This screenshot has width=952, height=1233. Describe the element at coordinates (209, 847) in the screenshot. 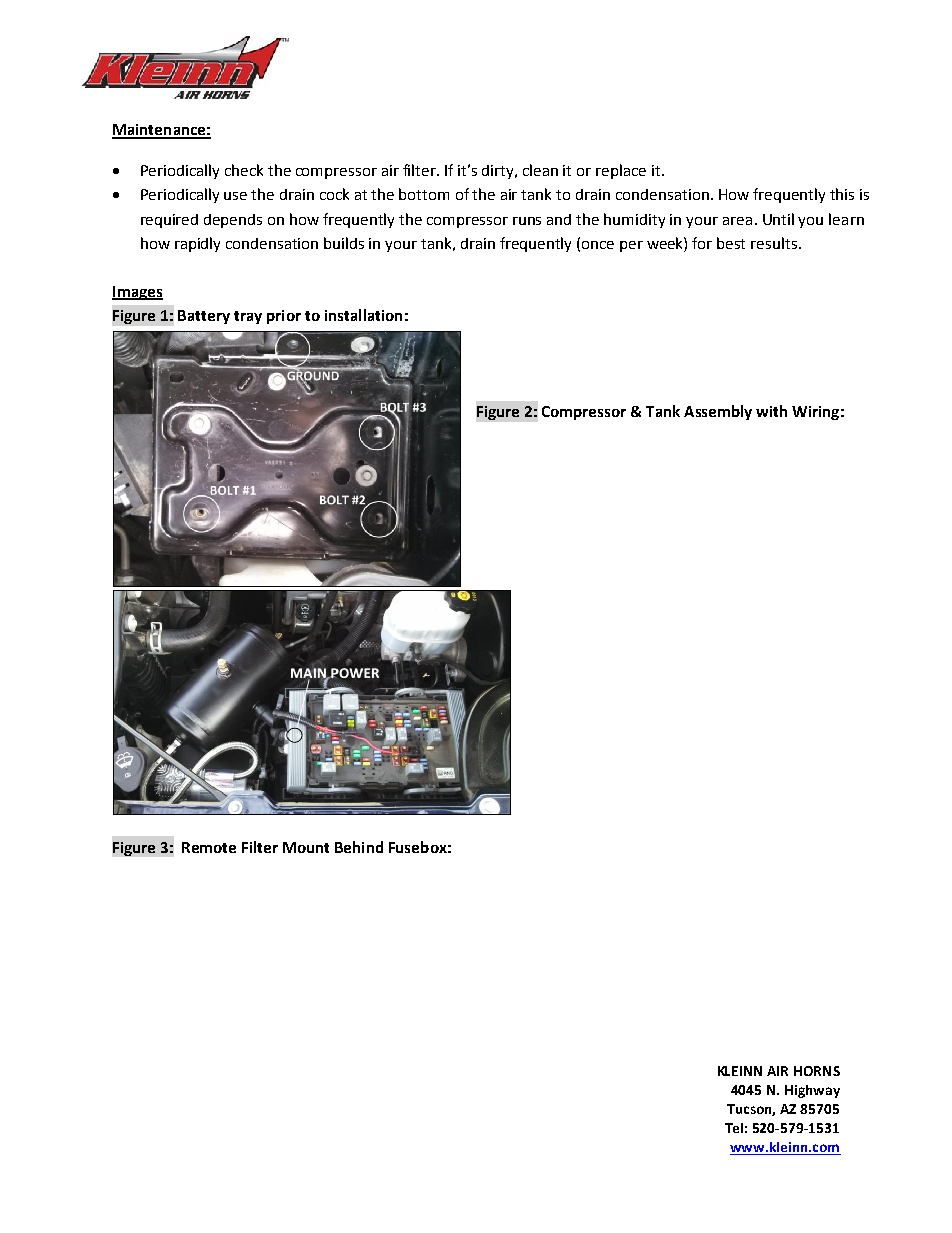

I see `Remote` at that location.
